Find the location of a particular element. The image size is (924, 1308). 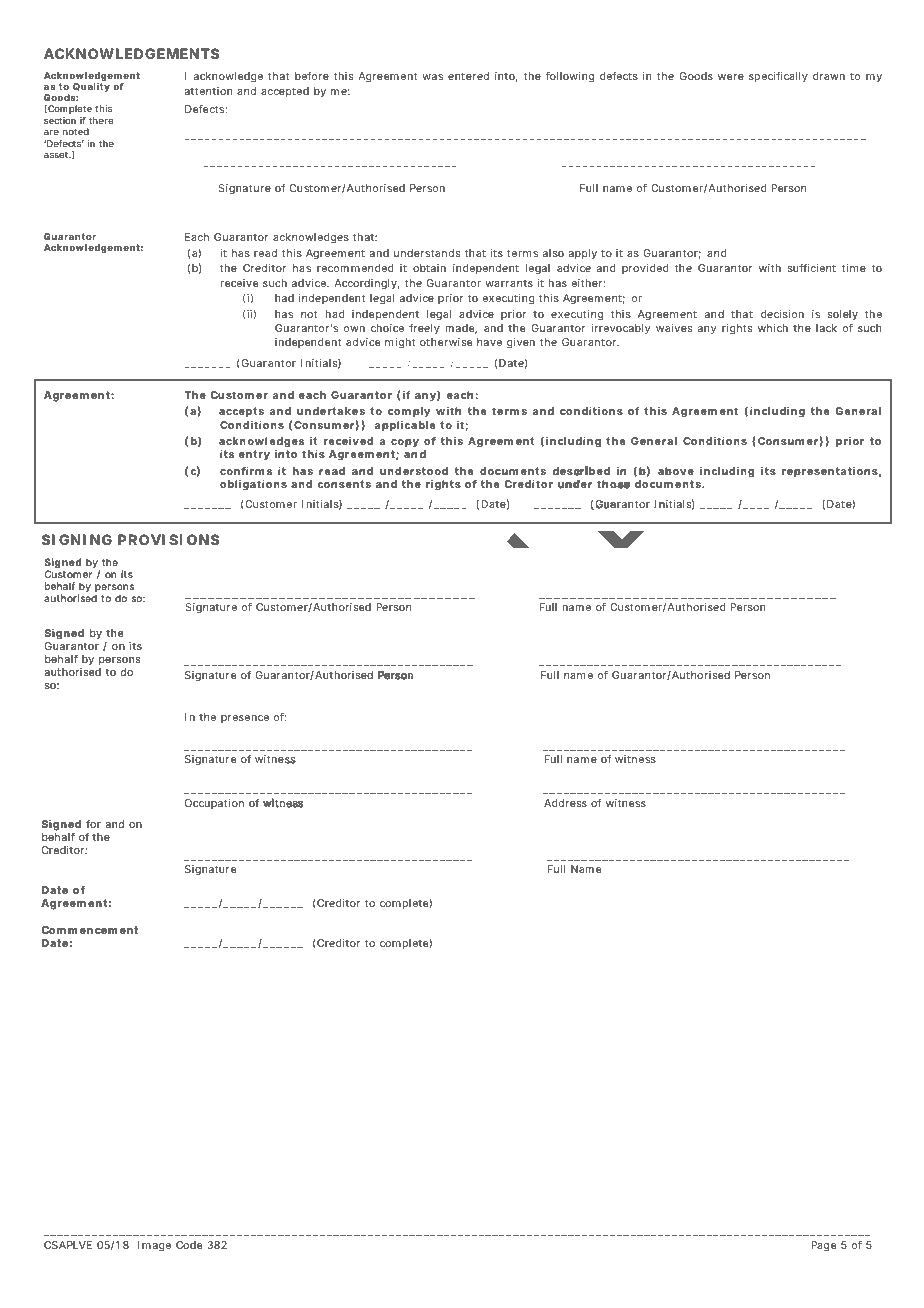

there is located at coordinates (101, 120).
